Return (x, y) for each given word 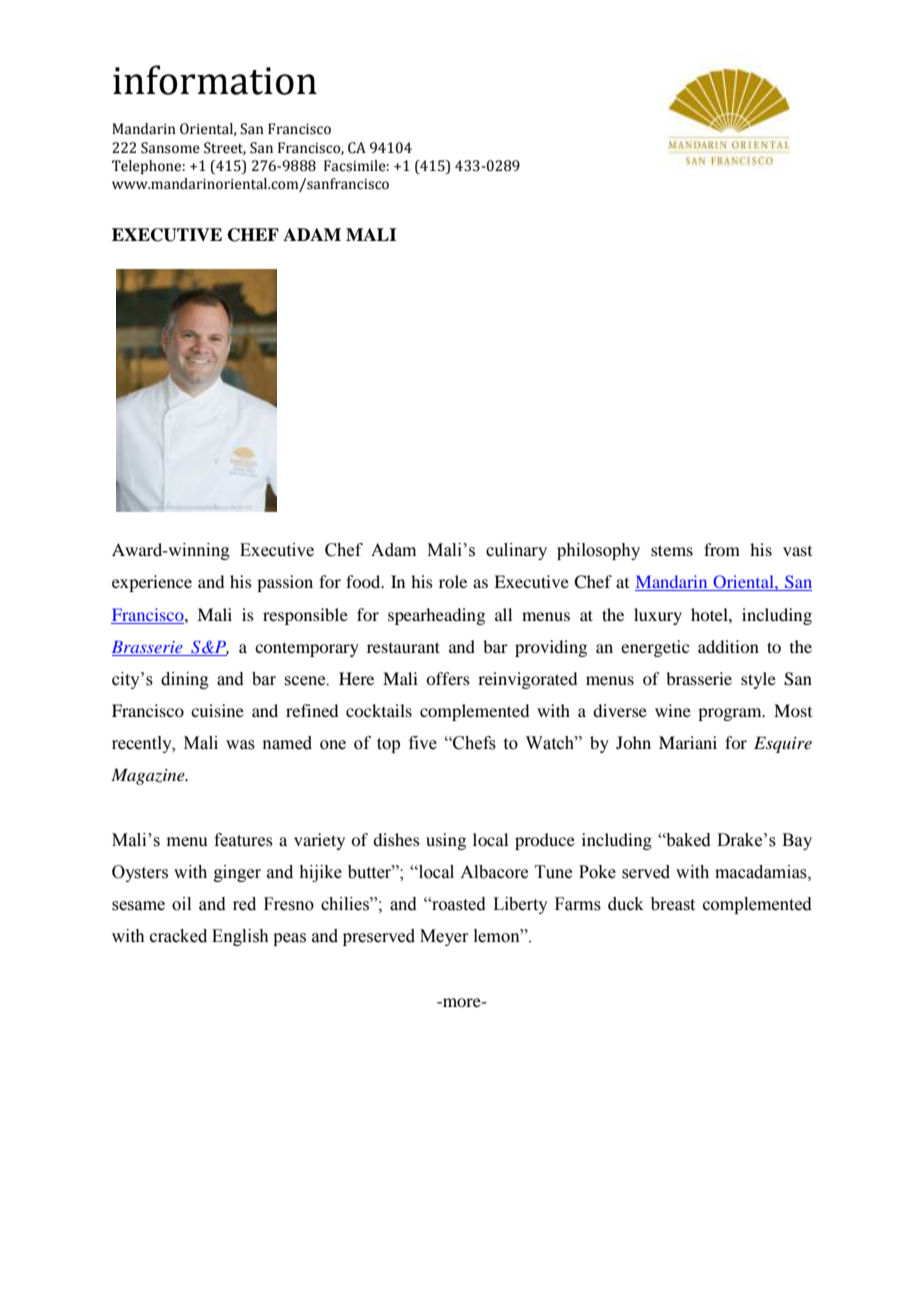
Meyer (444, 937)
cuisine (217, 710)
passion (285, 583)
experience (152, 583)
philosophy (598, 551)
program (731, 714)
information (215, 80)
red (244, 904)
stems (672, 550)
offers (448, 678)
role (453, 581)
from (722, 549)
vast (797, 551)
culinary (516, 551)
